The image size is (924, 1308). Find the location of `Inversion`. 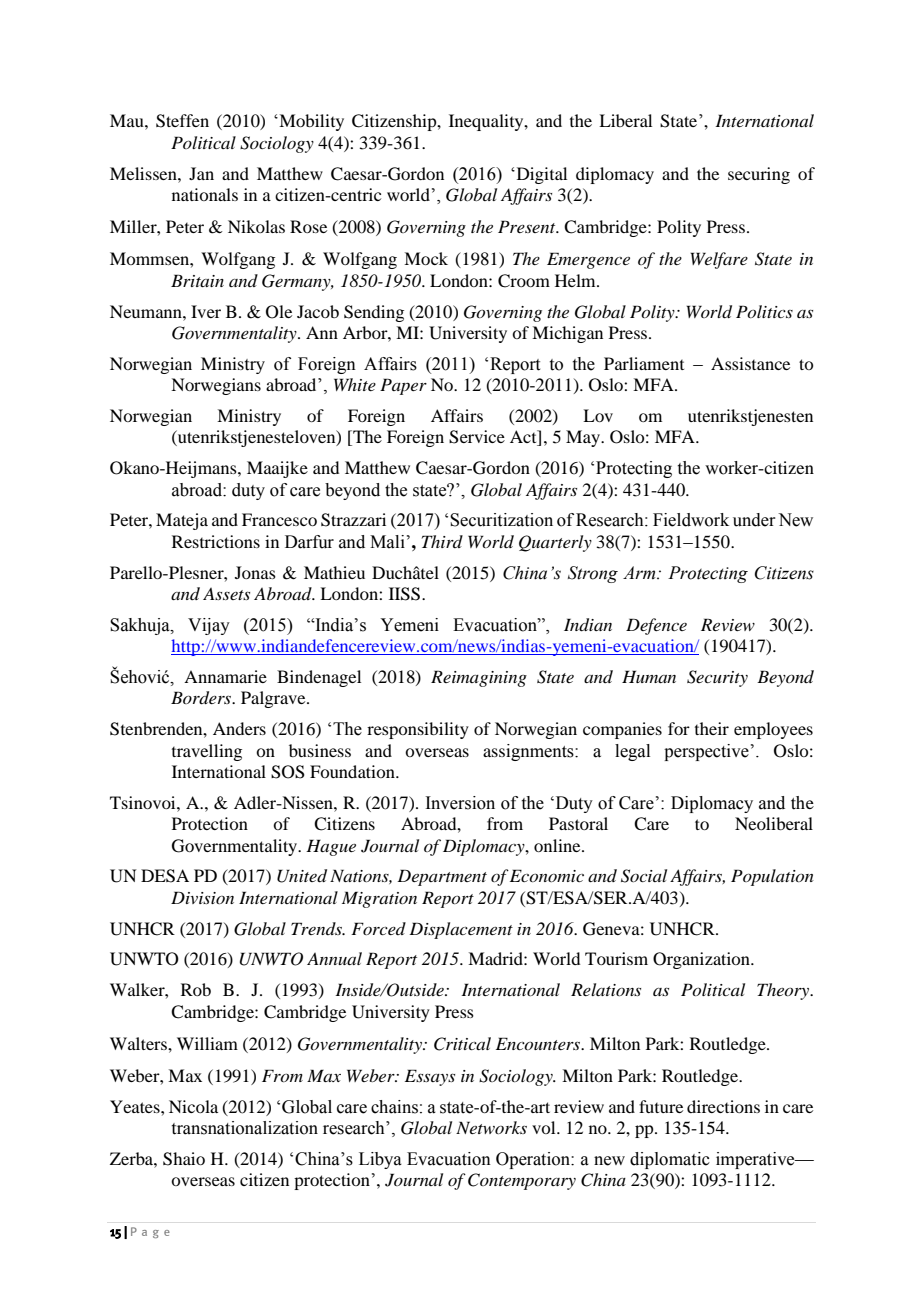

Inversion is located at coordinates (460, 803).
